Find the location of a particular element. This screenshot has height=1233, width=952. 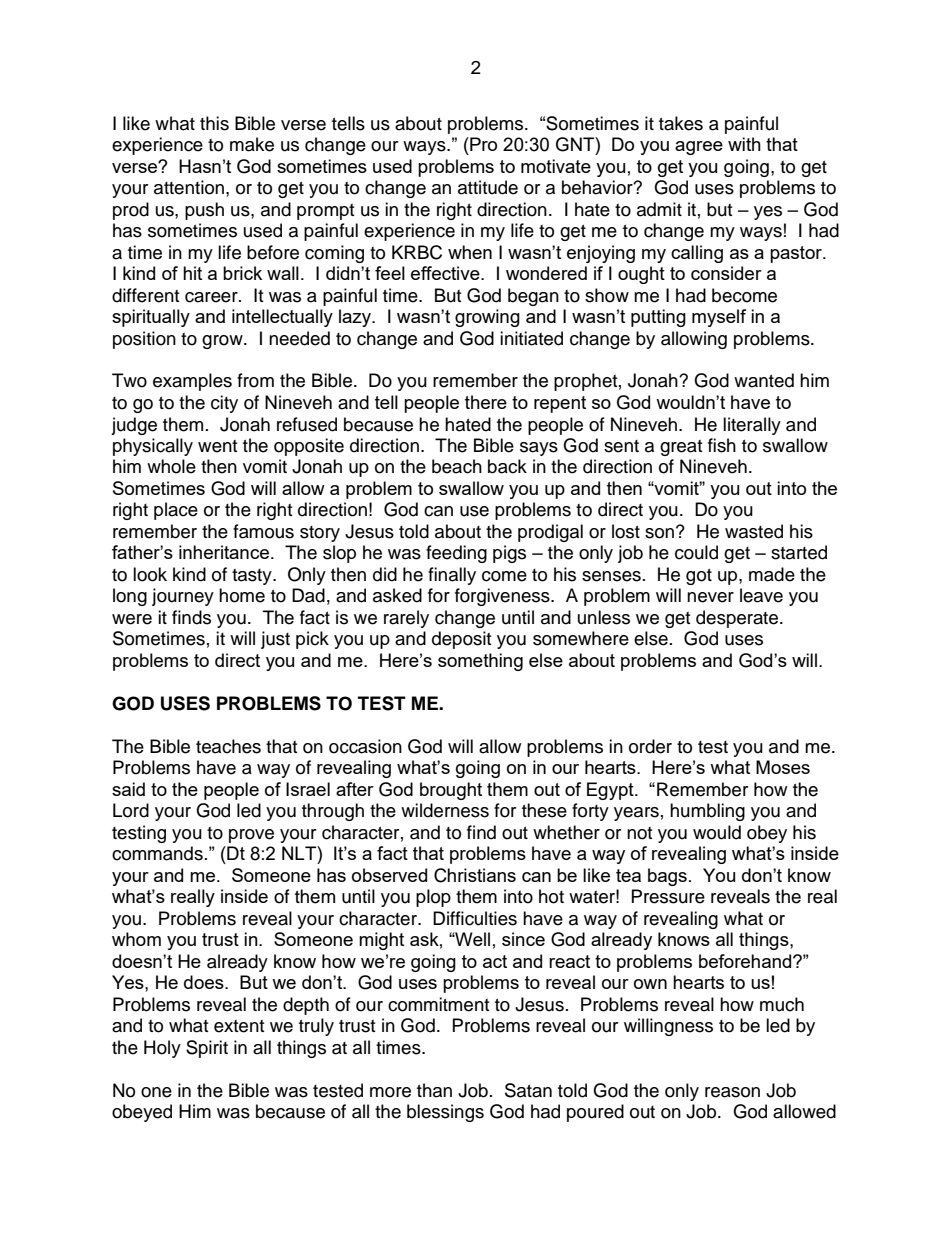

wanted is located at coordinates (764, 380).
